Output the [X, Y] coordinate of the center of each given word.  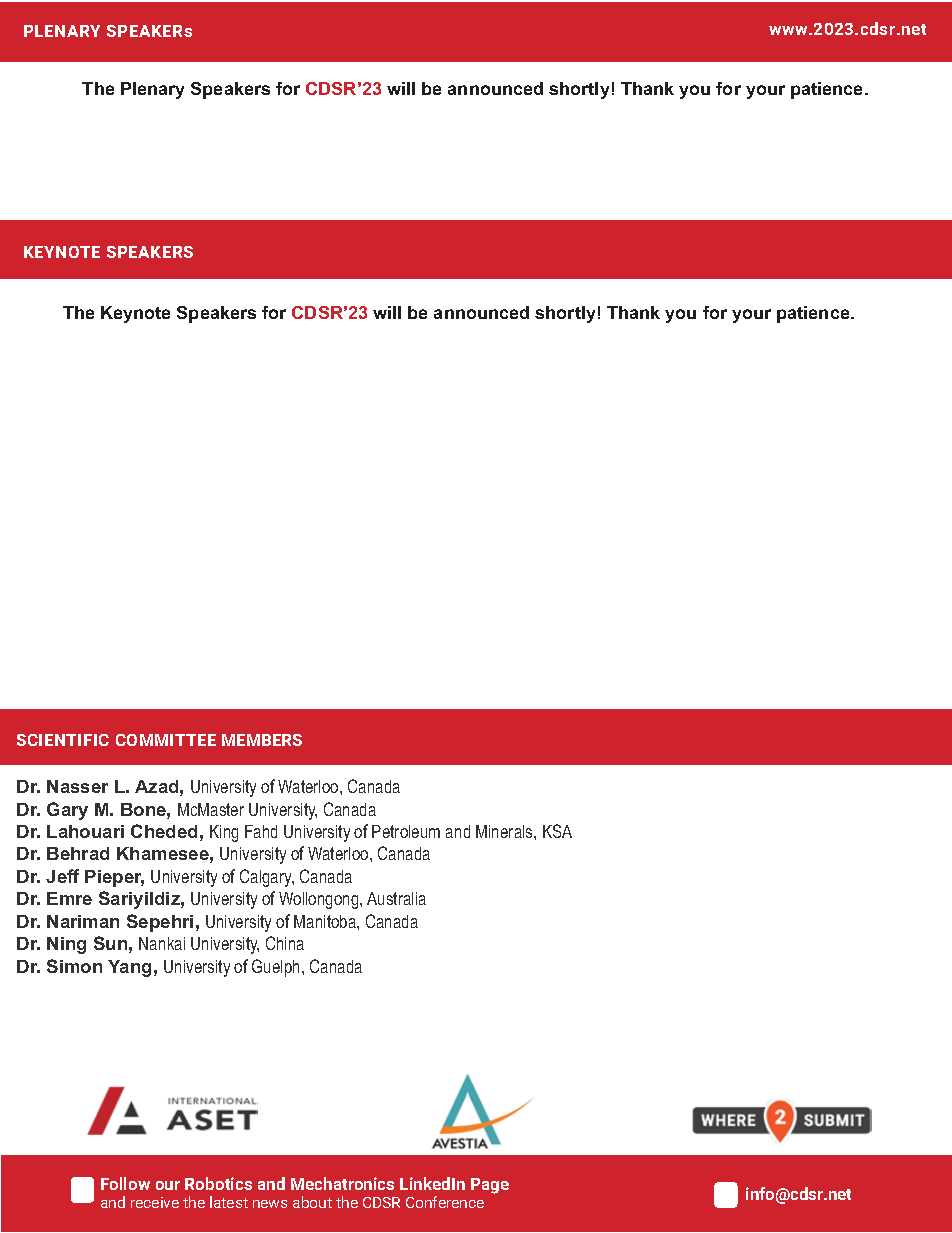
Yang [129, 968]
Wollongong [320, 900]
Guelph [277, 968]
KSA [557, 831]
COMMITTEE [166, 740]
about [312, 1202]
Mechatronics [342, 1183]
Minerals [505, 831]
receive [155, 1202]
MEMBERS [262, 740]
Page [490, 1186]
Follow [125, 1183]
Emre [69, 898]
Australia [396, 898]
